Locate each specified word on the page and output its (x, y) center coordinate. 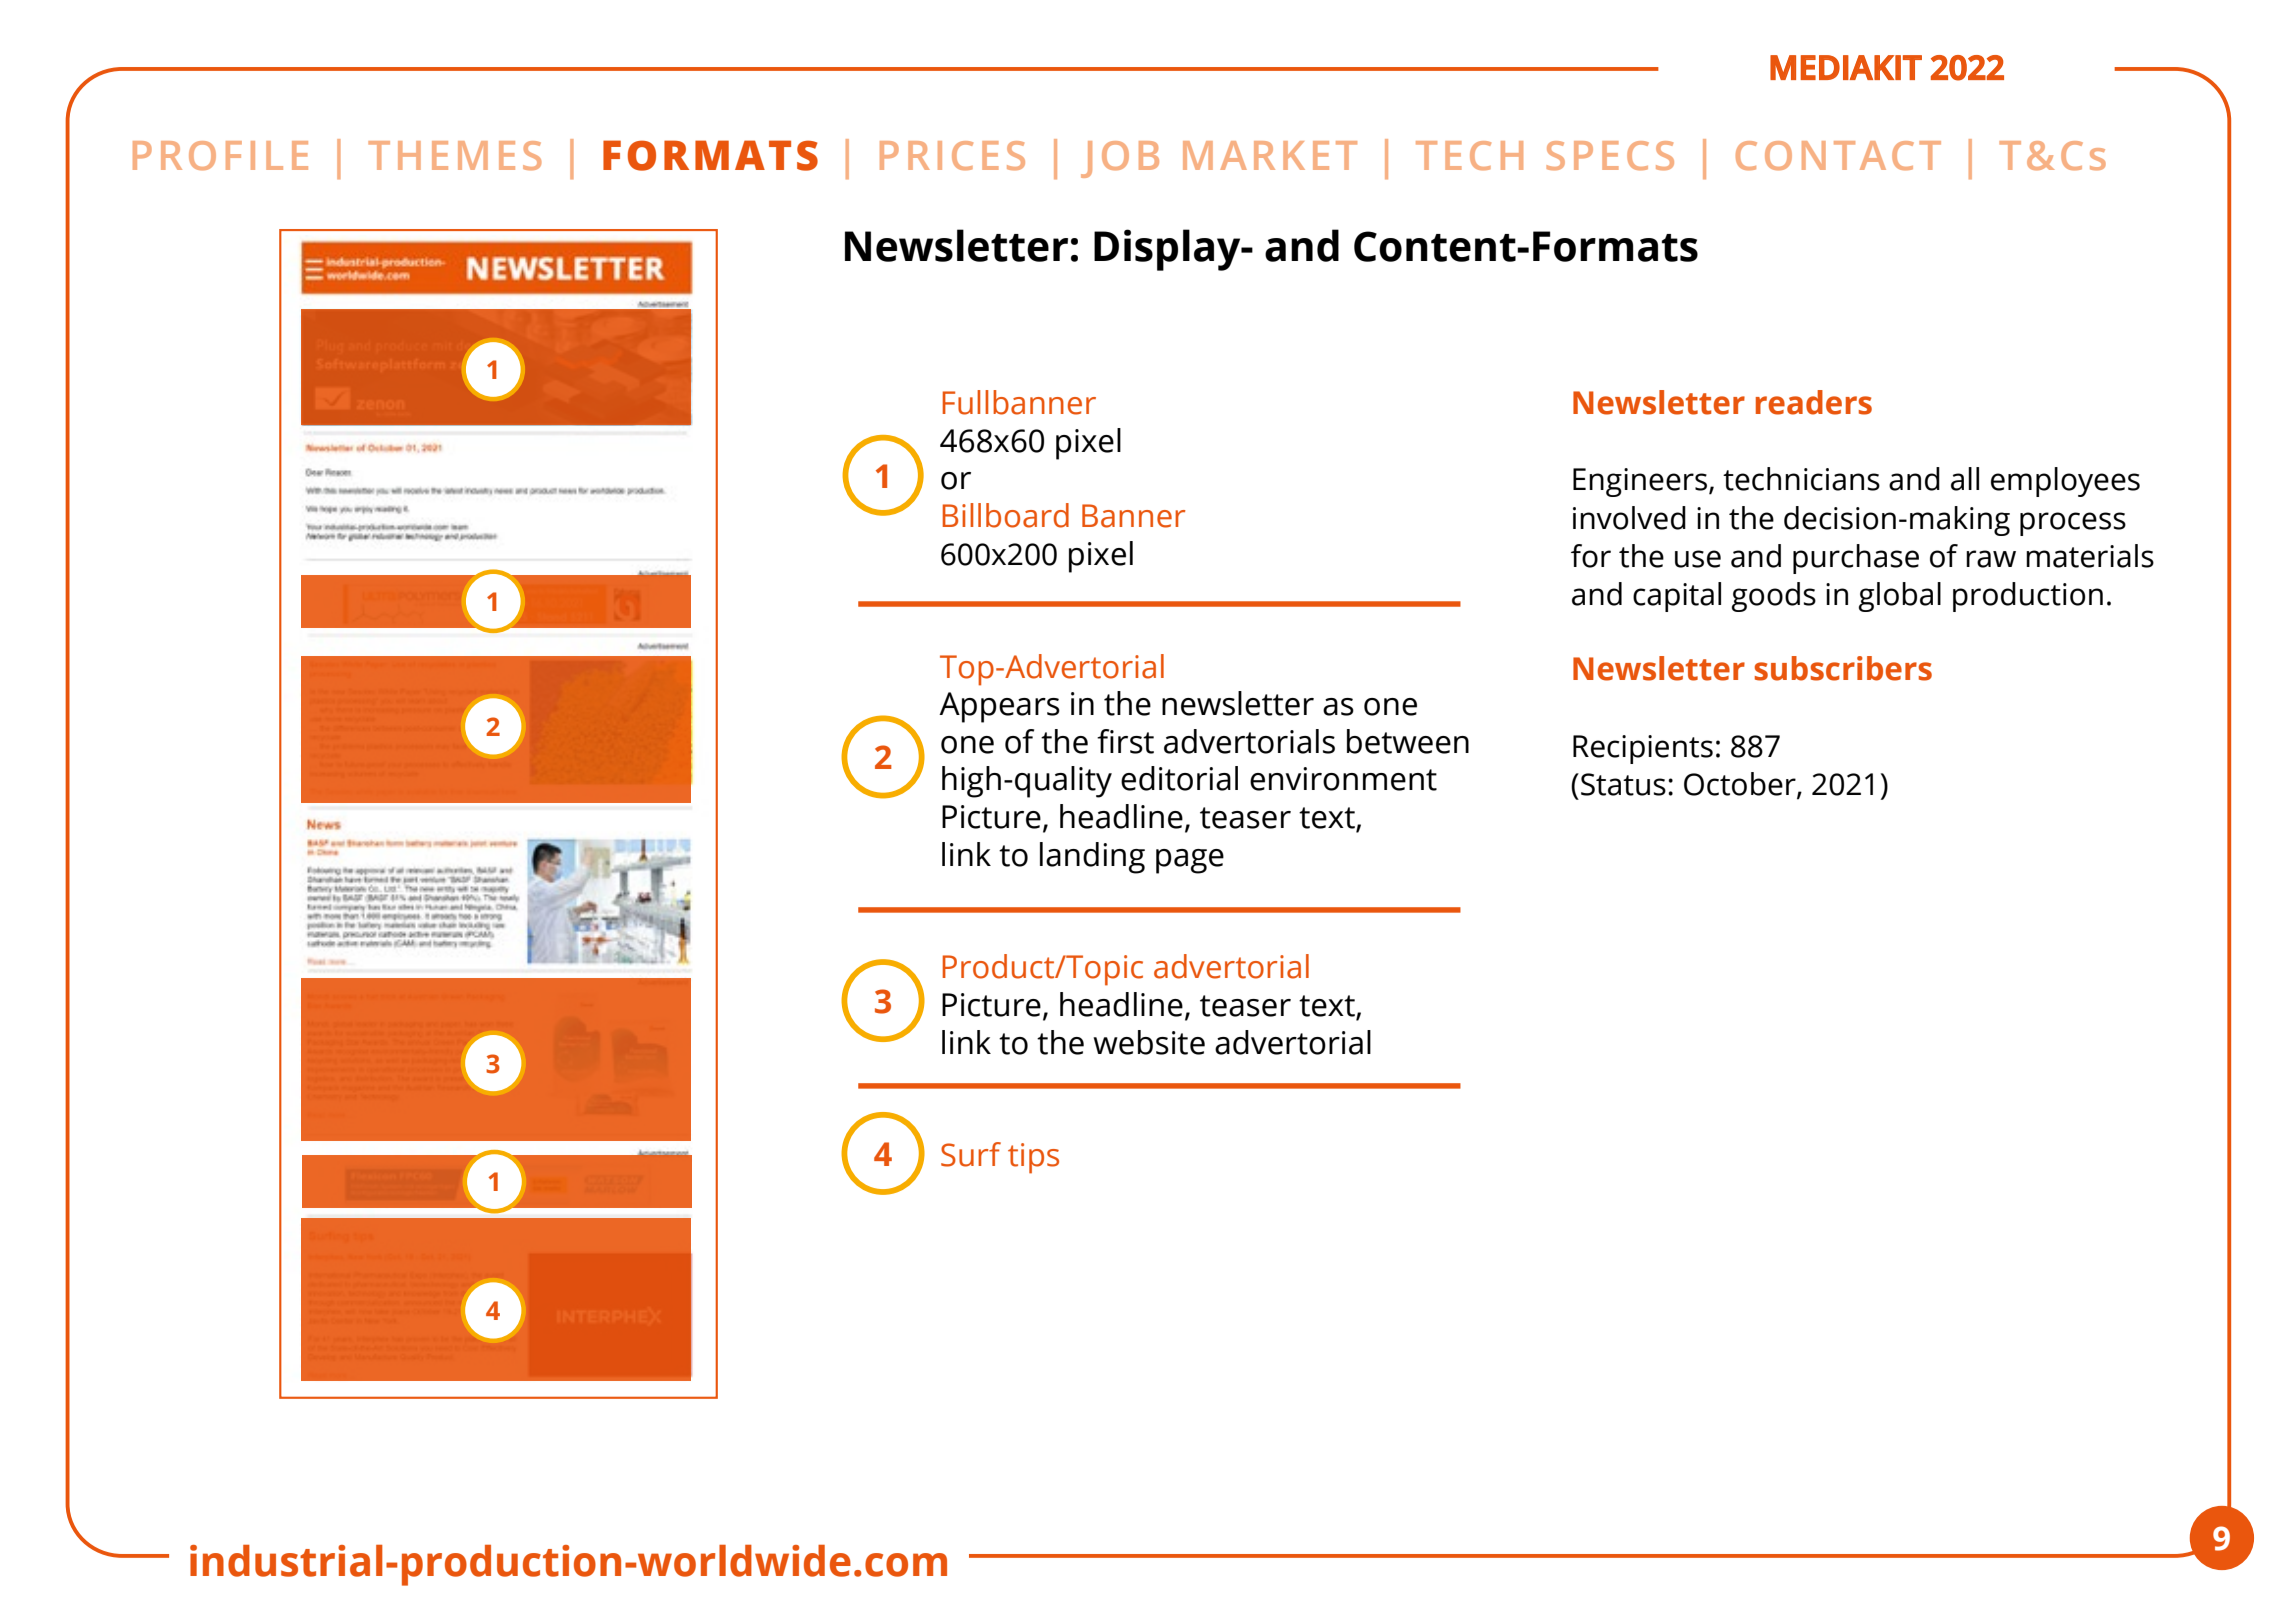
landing (1092, 858)
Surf (971, 1154)
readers (1814, 402)
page (1190, 861)
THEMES (454, 155)
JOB (1120, 159)
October (1741, 785)
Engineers (1641, 482)
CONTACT (1838, 155)
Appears (999, 707)
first (1125, 741)
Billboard (1006, 515)
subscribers (1843, 668)
